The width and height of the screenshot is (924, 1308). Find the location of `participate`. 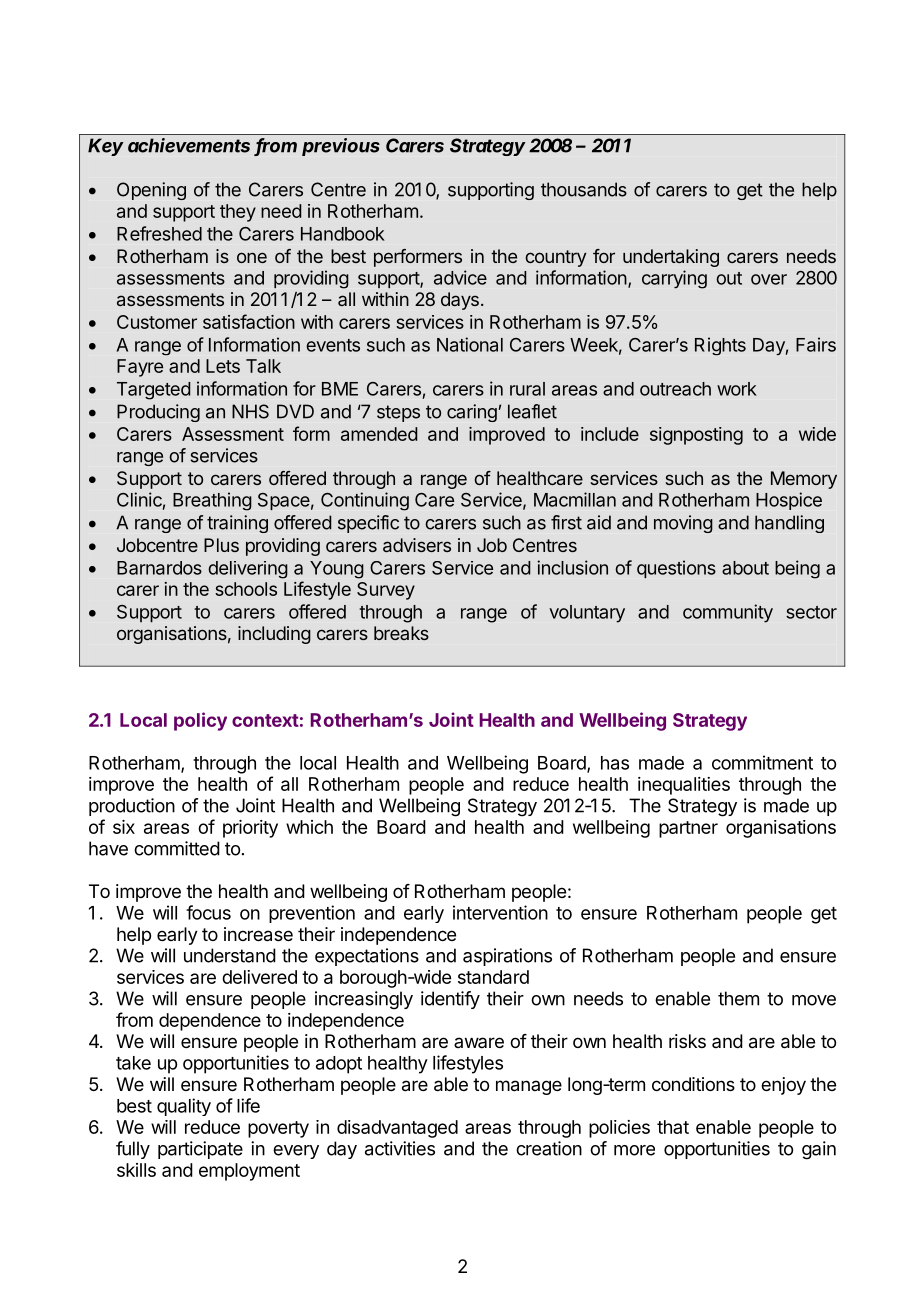

participate is located at coordinates (200, 1150).
